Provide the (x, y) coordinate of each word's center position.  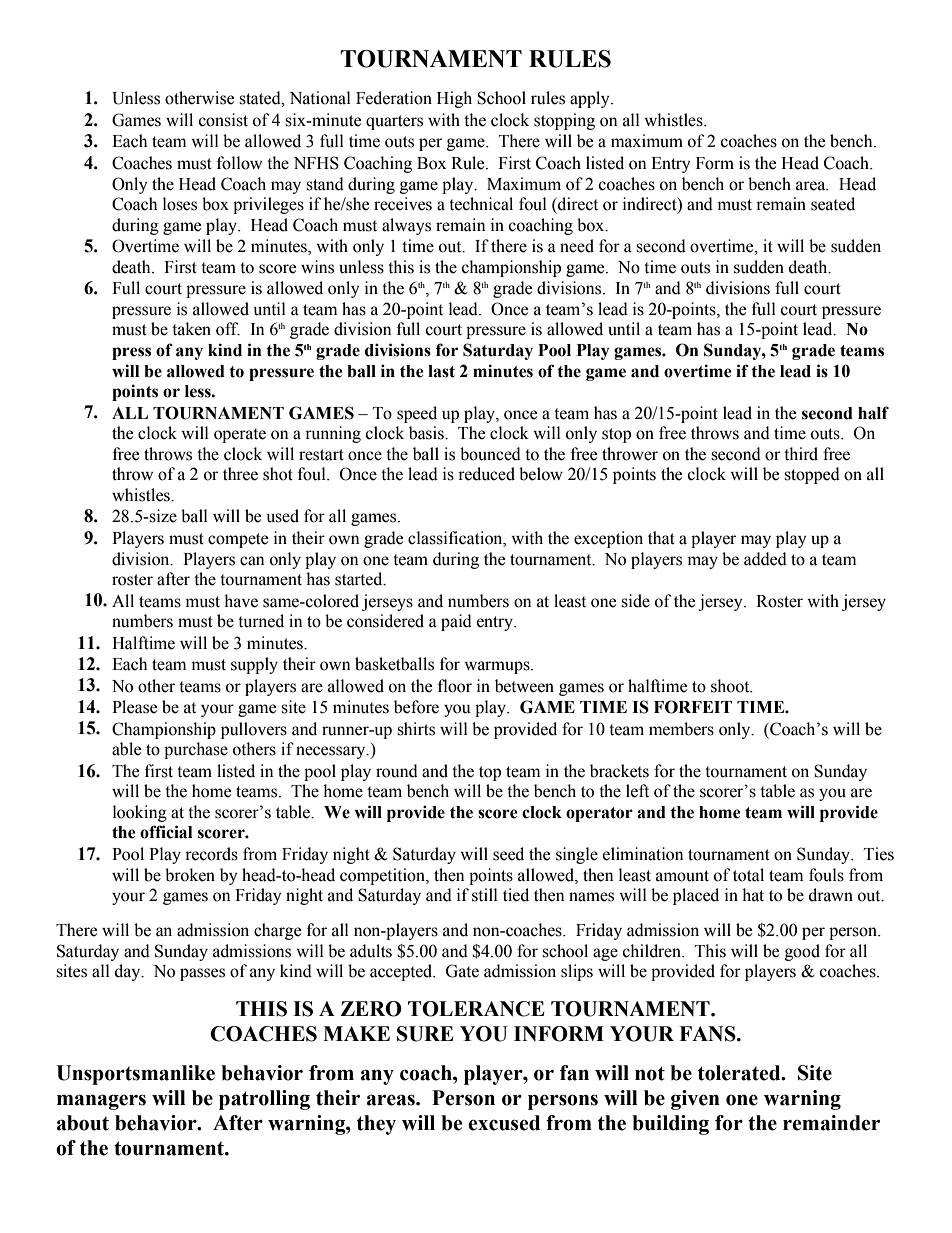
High (454, 99)
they (376, 1125)
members (681, 729)
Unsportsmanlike (135, 1075)
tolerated (740, 1073)
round (397, 771)
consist (223, 120)
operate (240, 435)
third (801, 454)
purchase (196, 750)
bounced (490, 454)
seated (833, 204)
